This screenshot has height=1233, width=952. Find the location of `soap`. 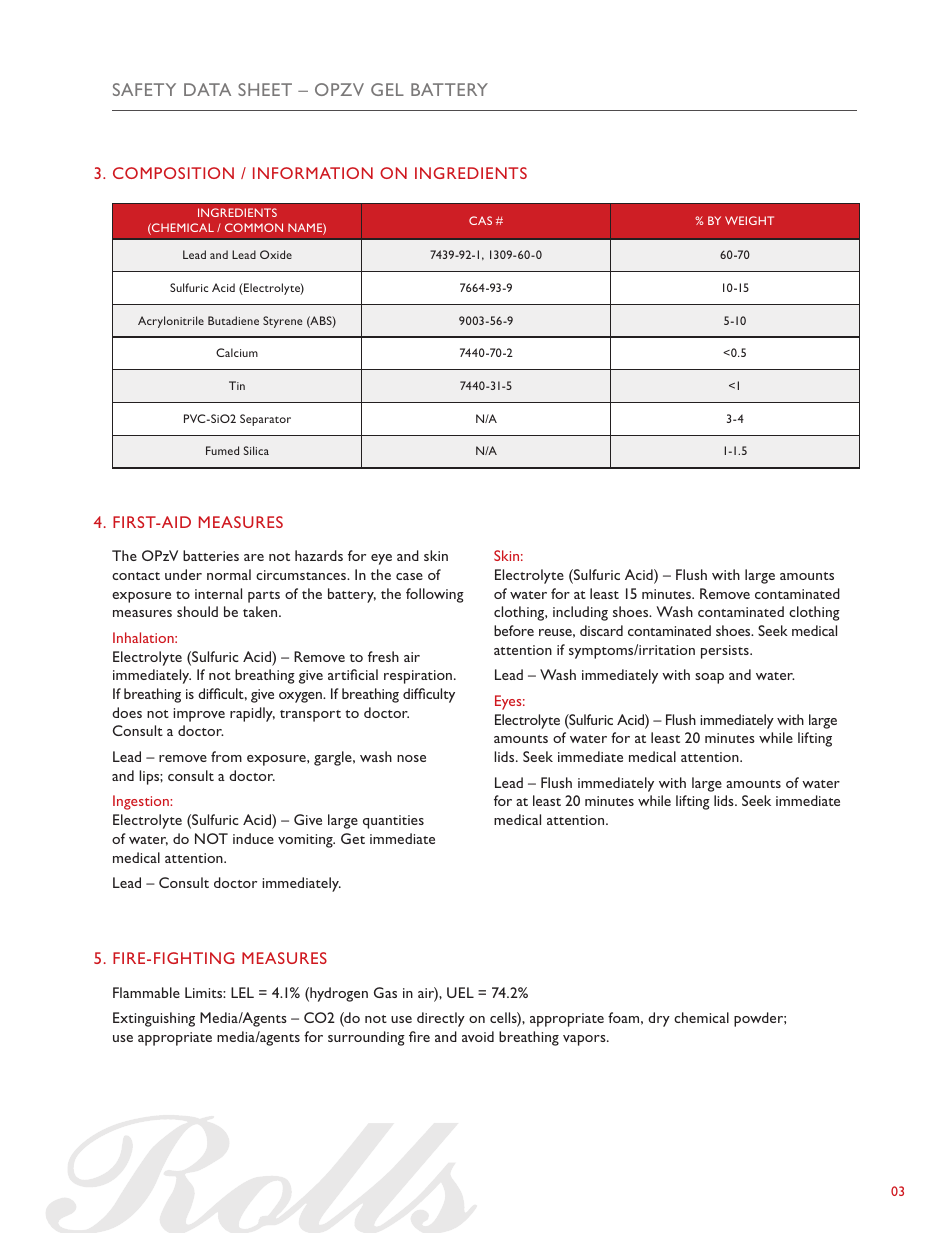

soap is located at coordinates (709, 678).
